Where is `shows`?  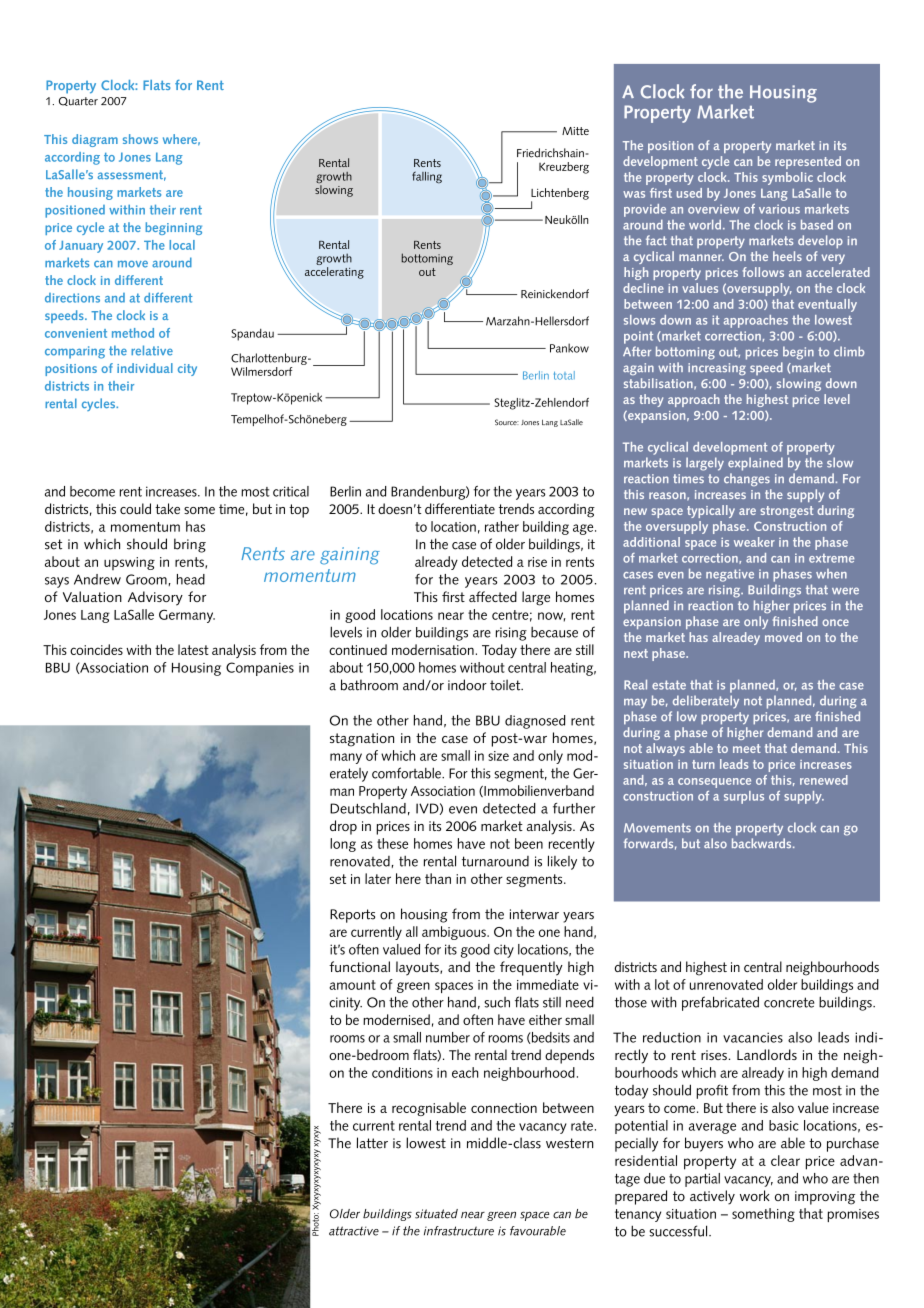 shows is located at coordinates (140, 139).
